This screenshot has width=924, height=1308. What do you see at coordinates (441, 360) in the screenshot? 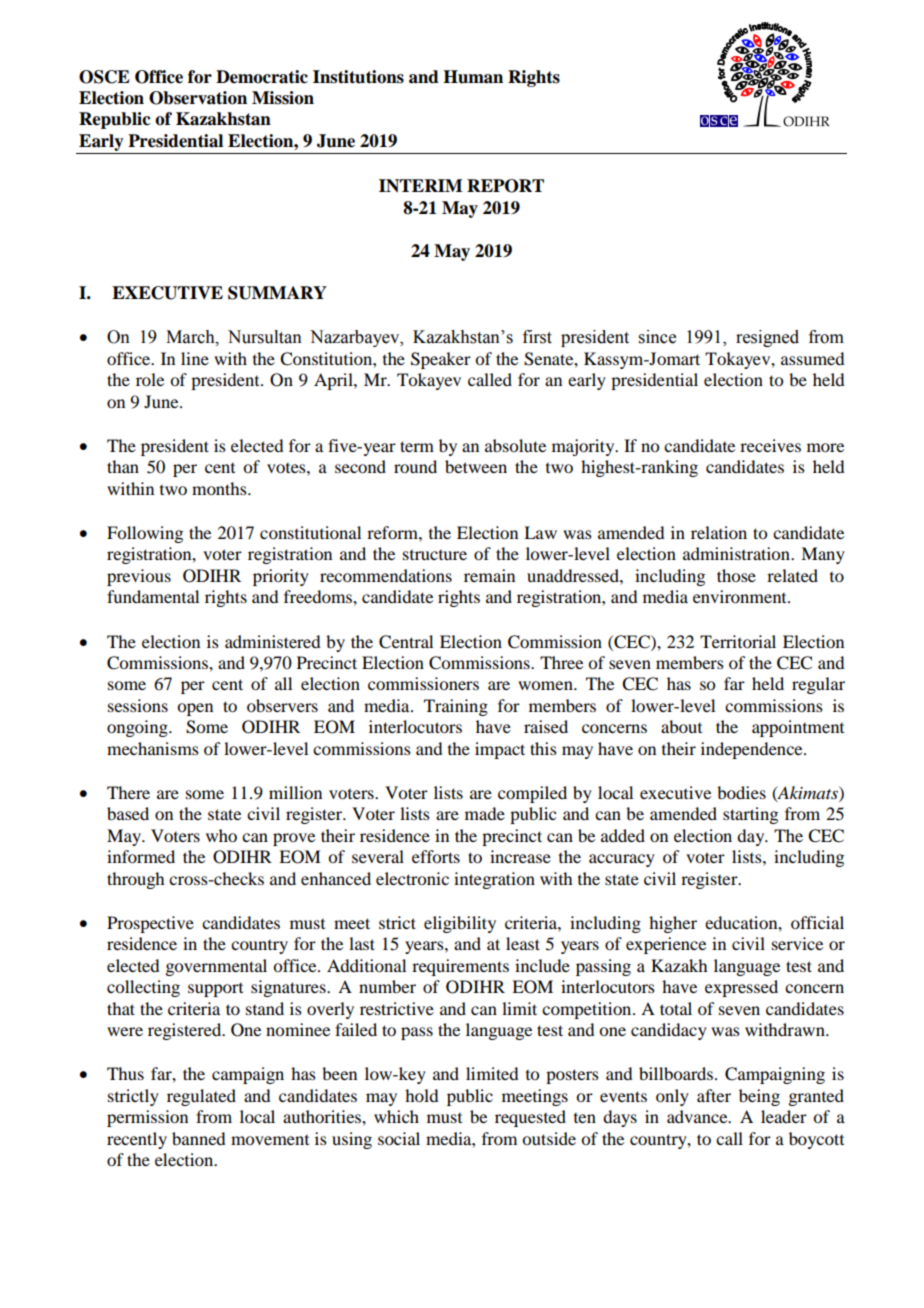
I see `Speaker` at bounding box center [441, 360].
